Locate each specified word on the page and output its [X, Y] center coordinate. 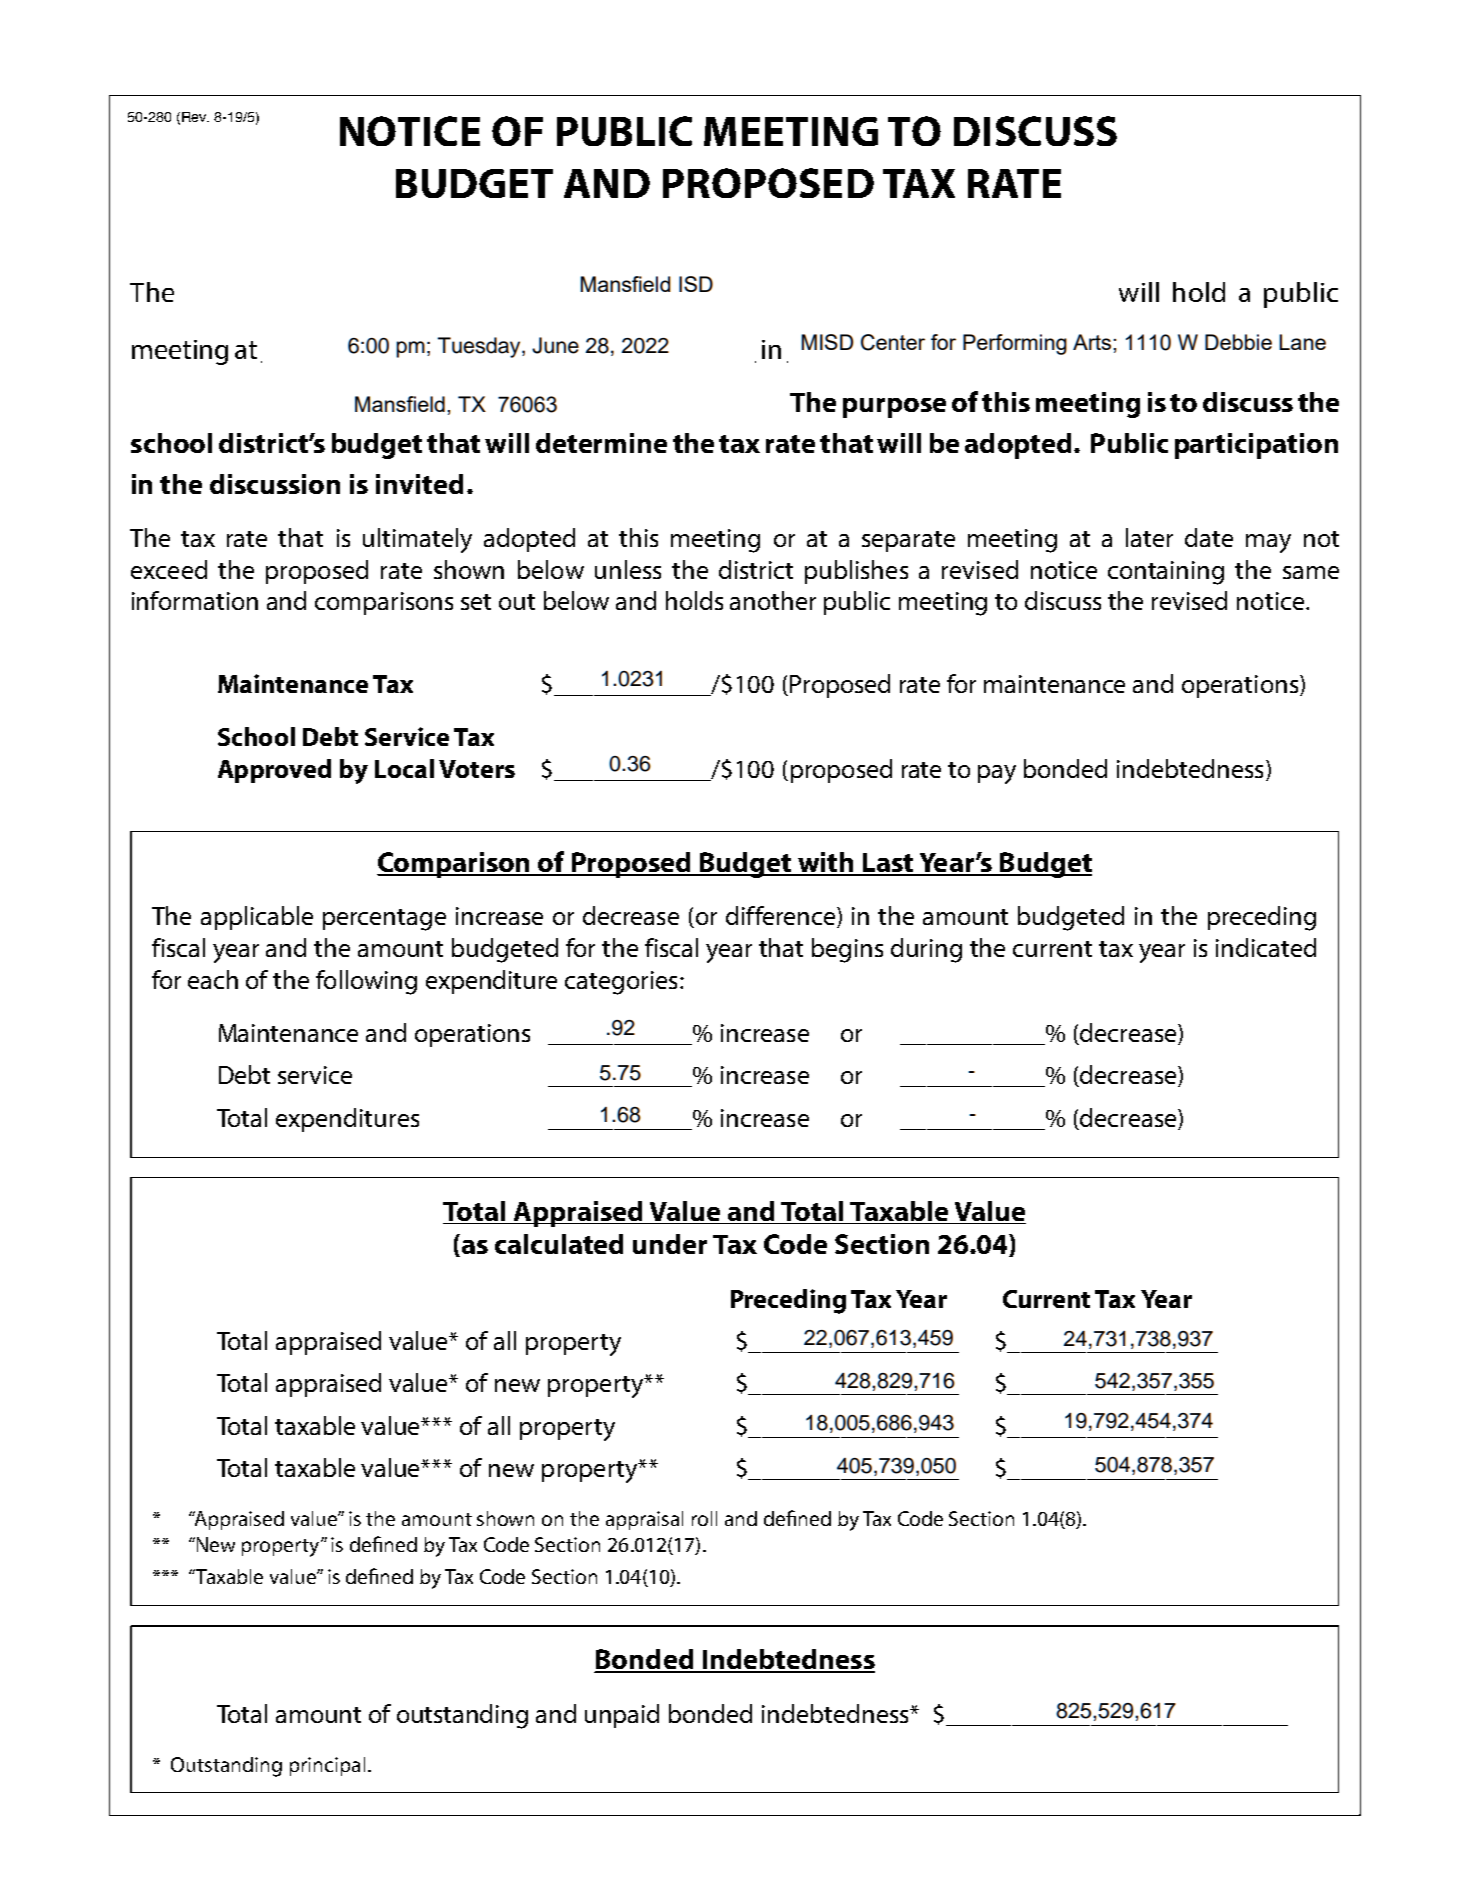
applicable [257, 918]
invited [419, 484]
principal [327, 1766]
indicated [1266, 947]
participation [1256, 446]
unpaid [622, 1716]
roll [704, 1518]
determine [601, 443]
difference [782, 917]
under [670, 1244]
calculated [559, 1244]
